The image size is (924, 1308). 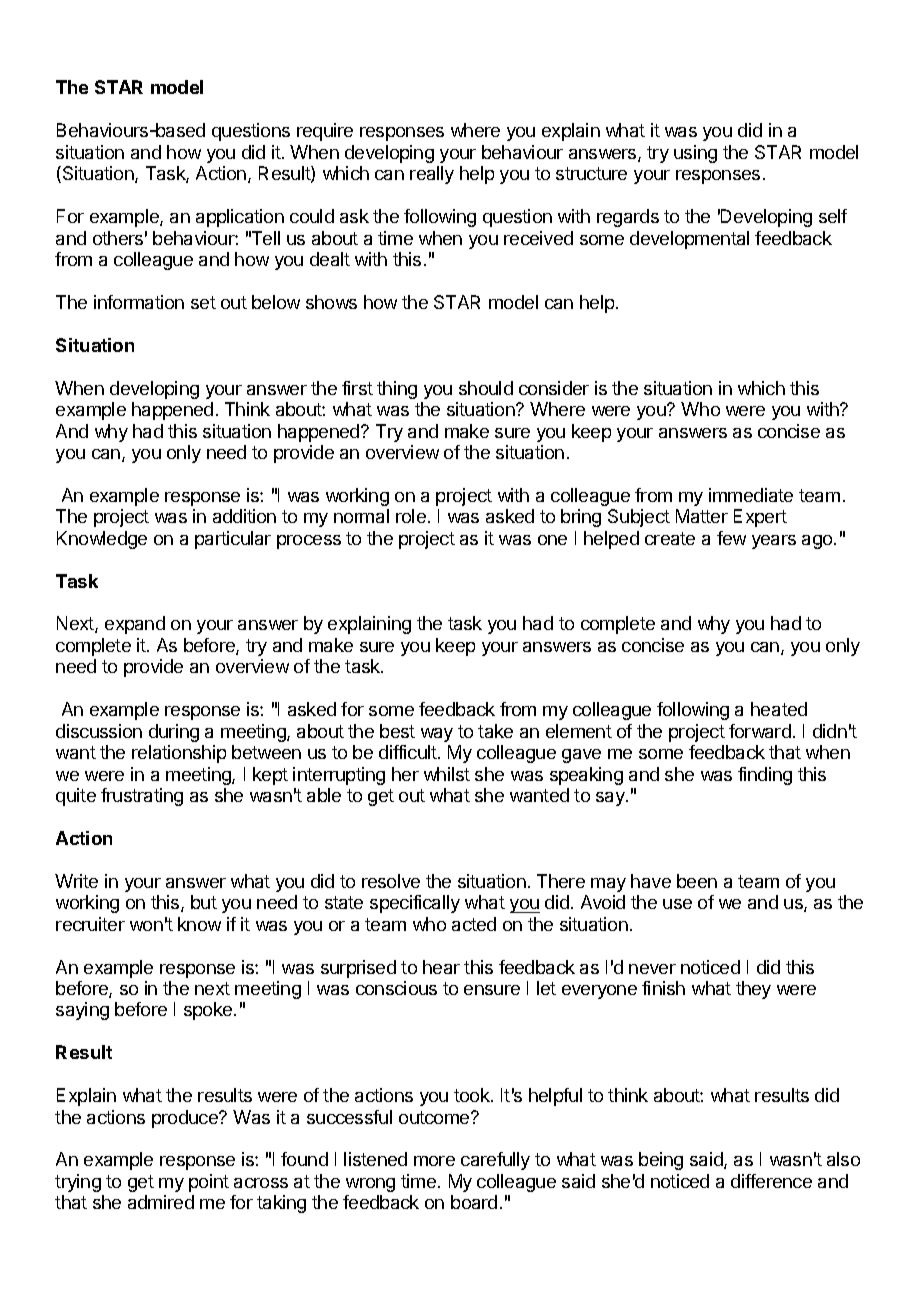 What do you see at coordinates (779, 709) in the screenshot?
I see `heated` at bounding box center [779, 709].
